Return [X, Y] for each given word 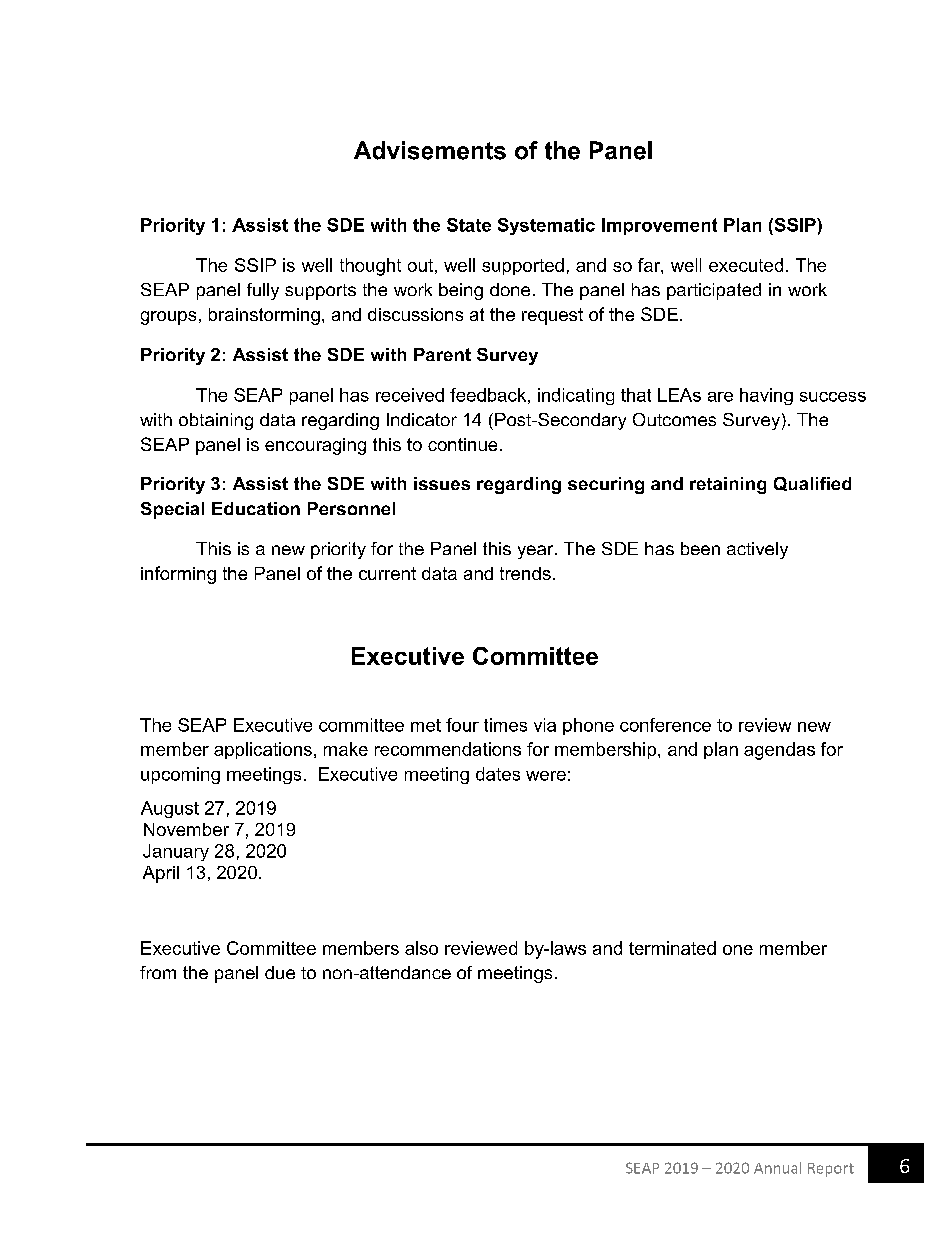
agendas [779, 751]
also [421, 948]
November [186, 829]
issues [442, 483]
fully [263, 291]
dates [498, 774]
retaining [728, 485]
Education [256, 508]
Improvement [659, 226]
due [280, 972]
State [469, 225]
